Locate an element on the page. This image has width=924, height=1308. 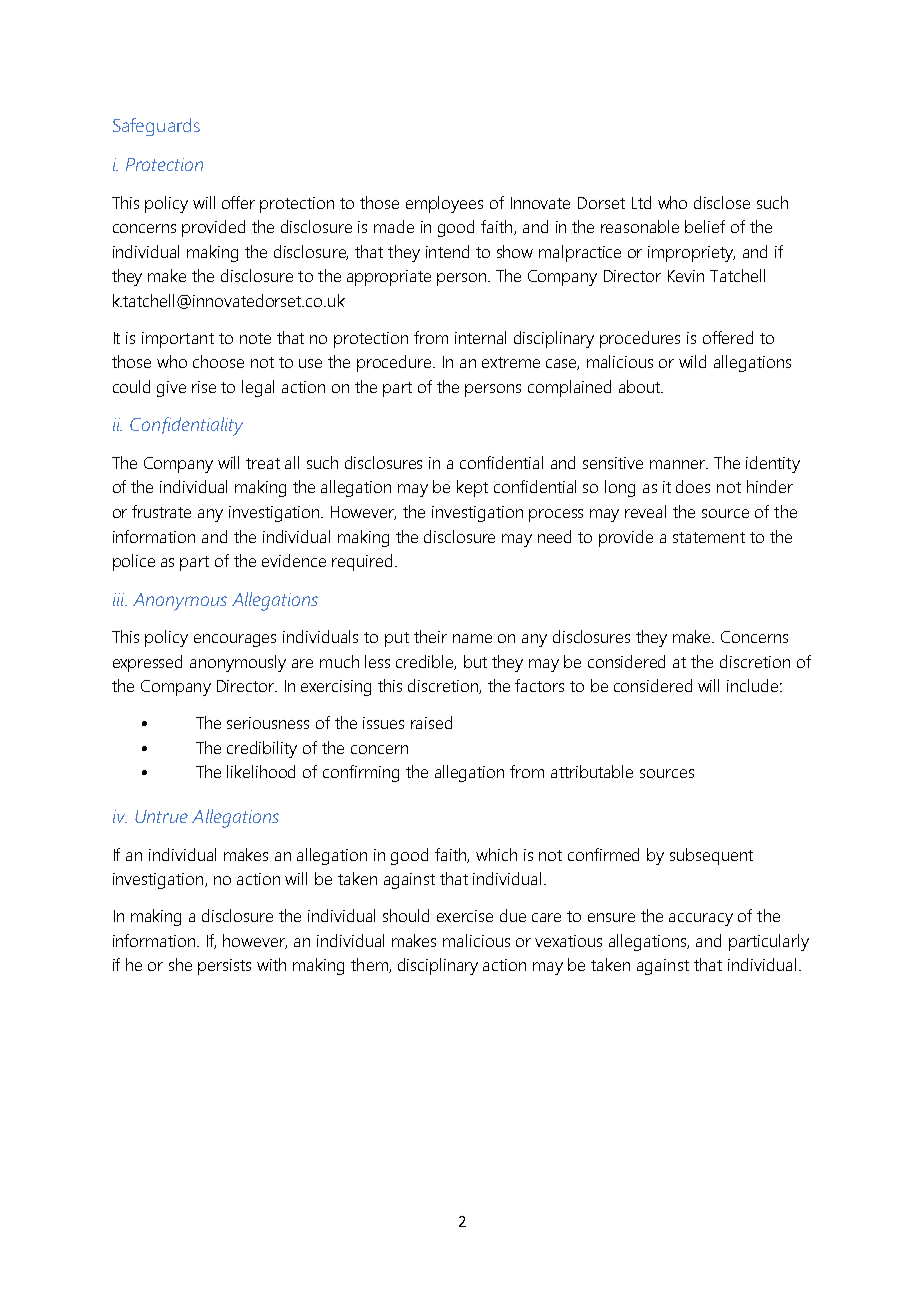
accuracy is located at coordinates (701, 919).
